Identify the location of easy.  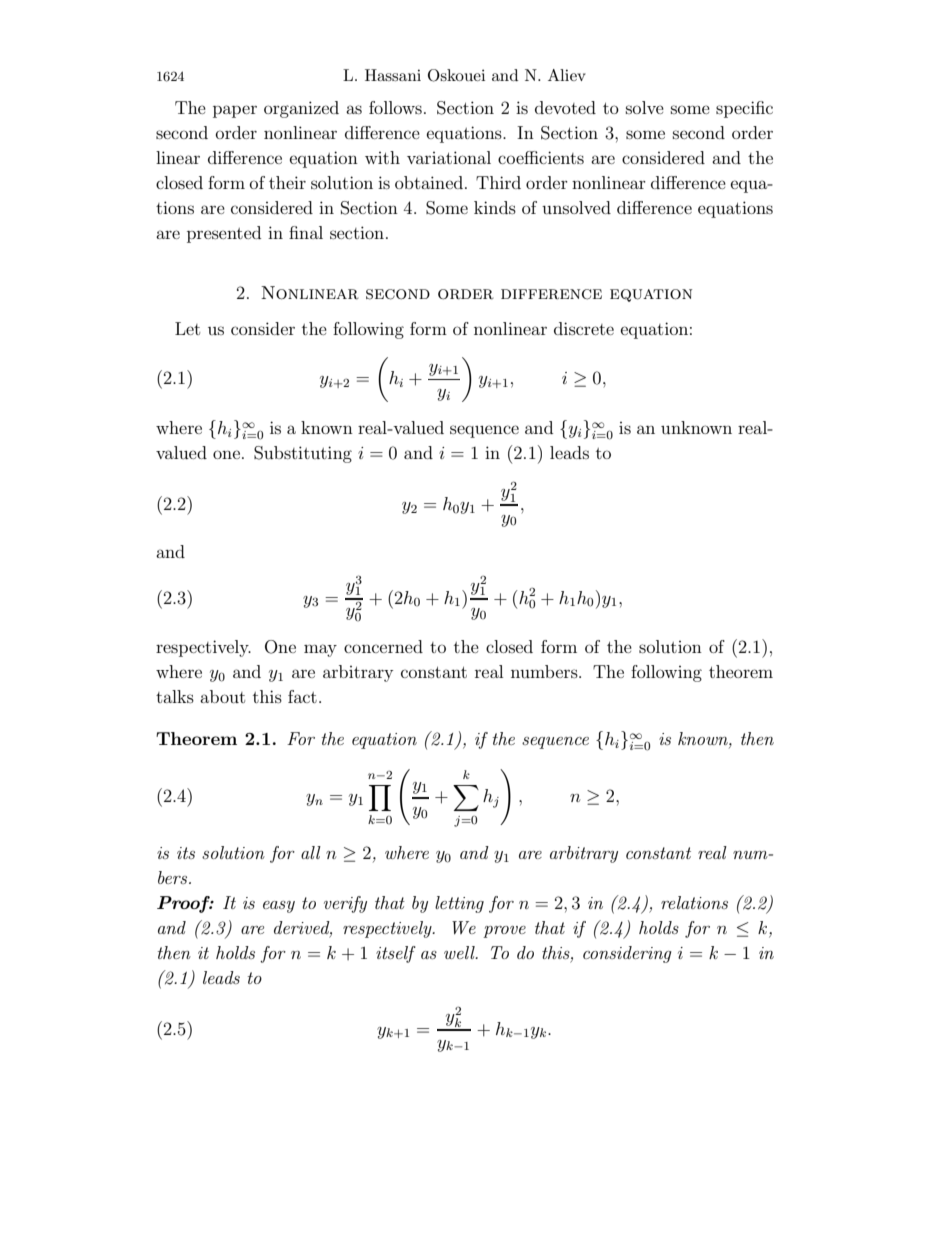
(279, 907).
